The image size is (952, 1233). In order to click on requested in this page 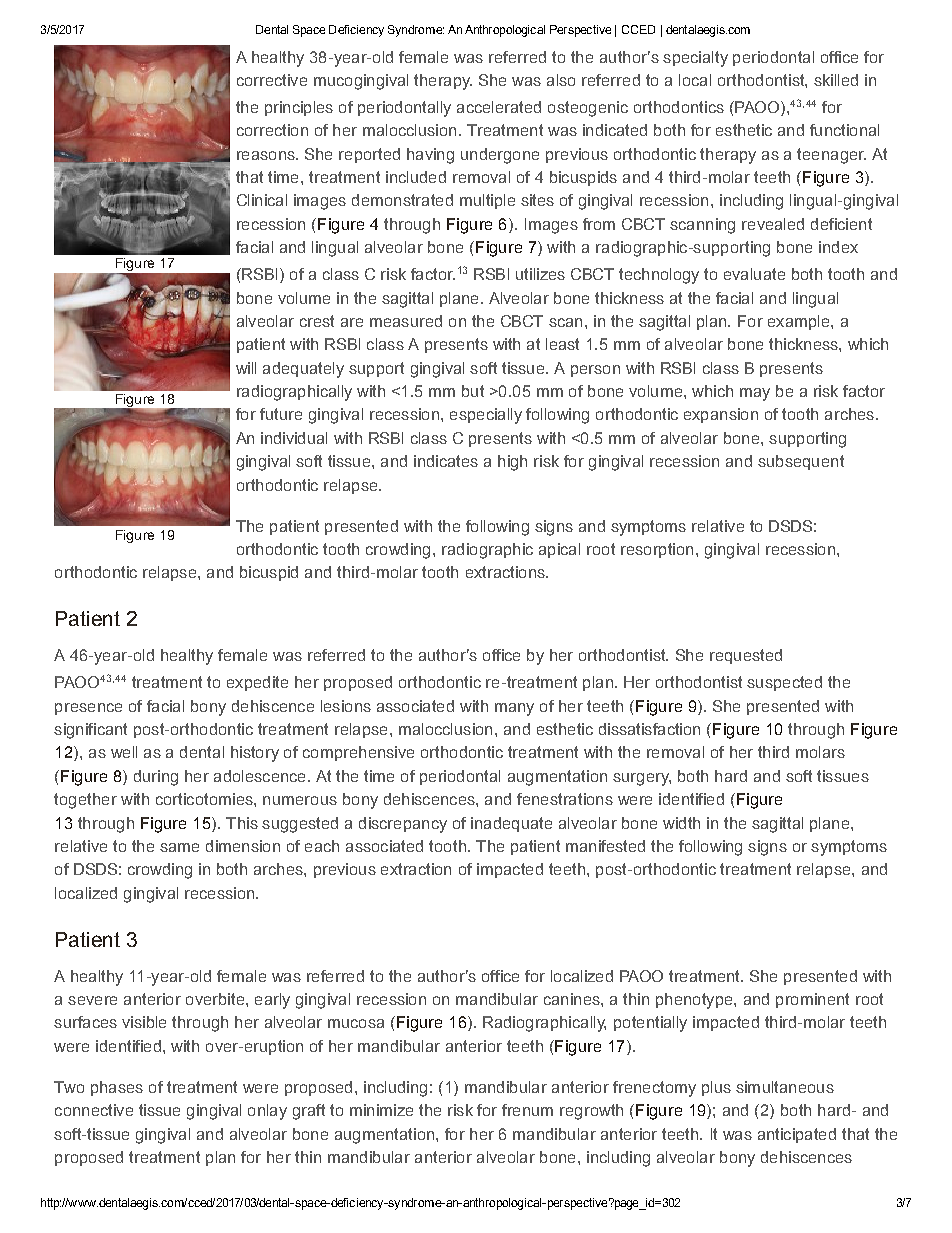, I will do `click(746, 656)`.
